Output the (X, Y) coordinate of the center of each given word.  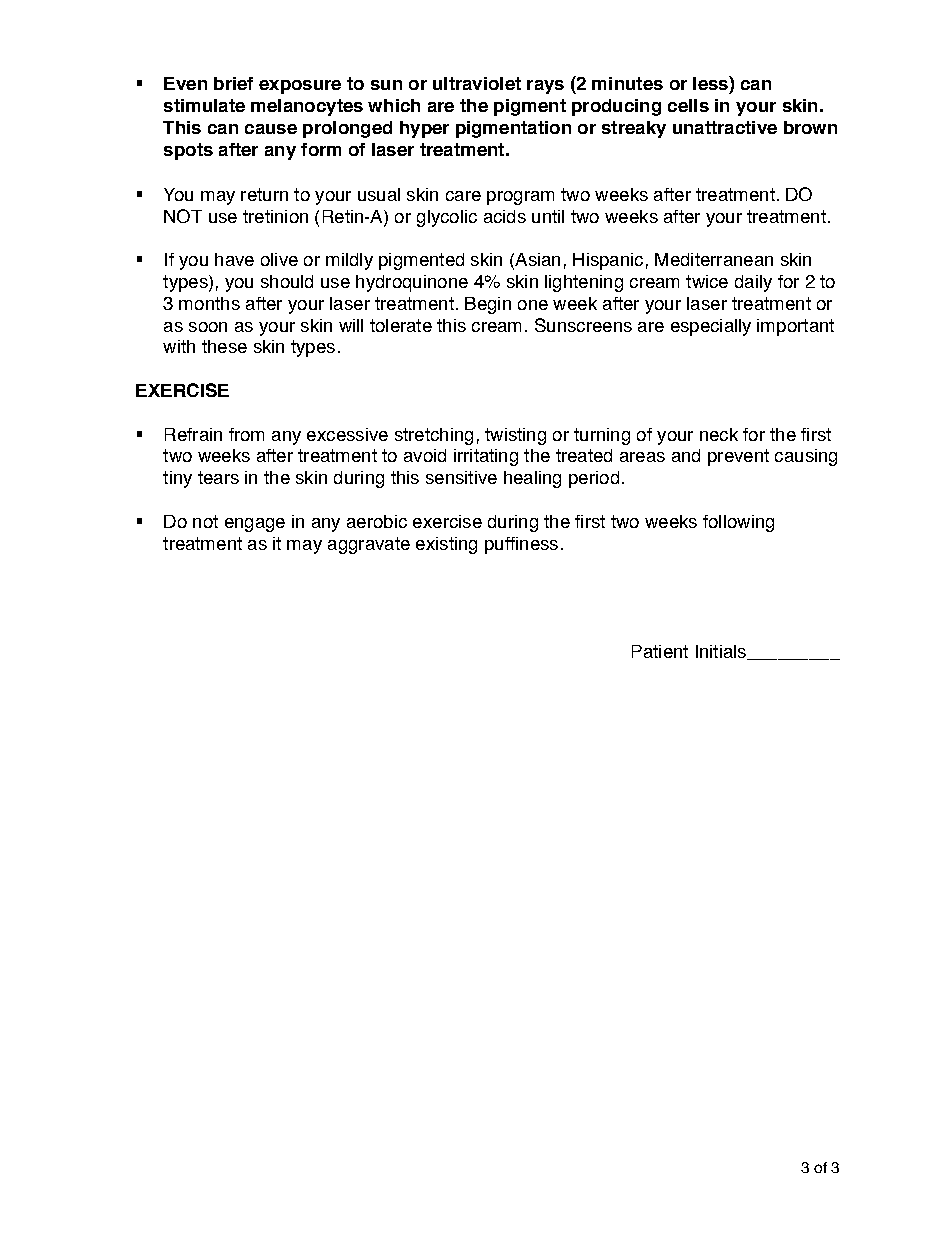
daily (753, 283)
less (711, 83)
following (738, 523)
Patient (660, 651)
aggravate (369, 545)
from (246, 434)
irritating (486, 457)
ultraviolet (477, 83)
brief (233, 83)
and (686, 455)
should (287, 281)
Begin (488, 305)
